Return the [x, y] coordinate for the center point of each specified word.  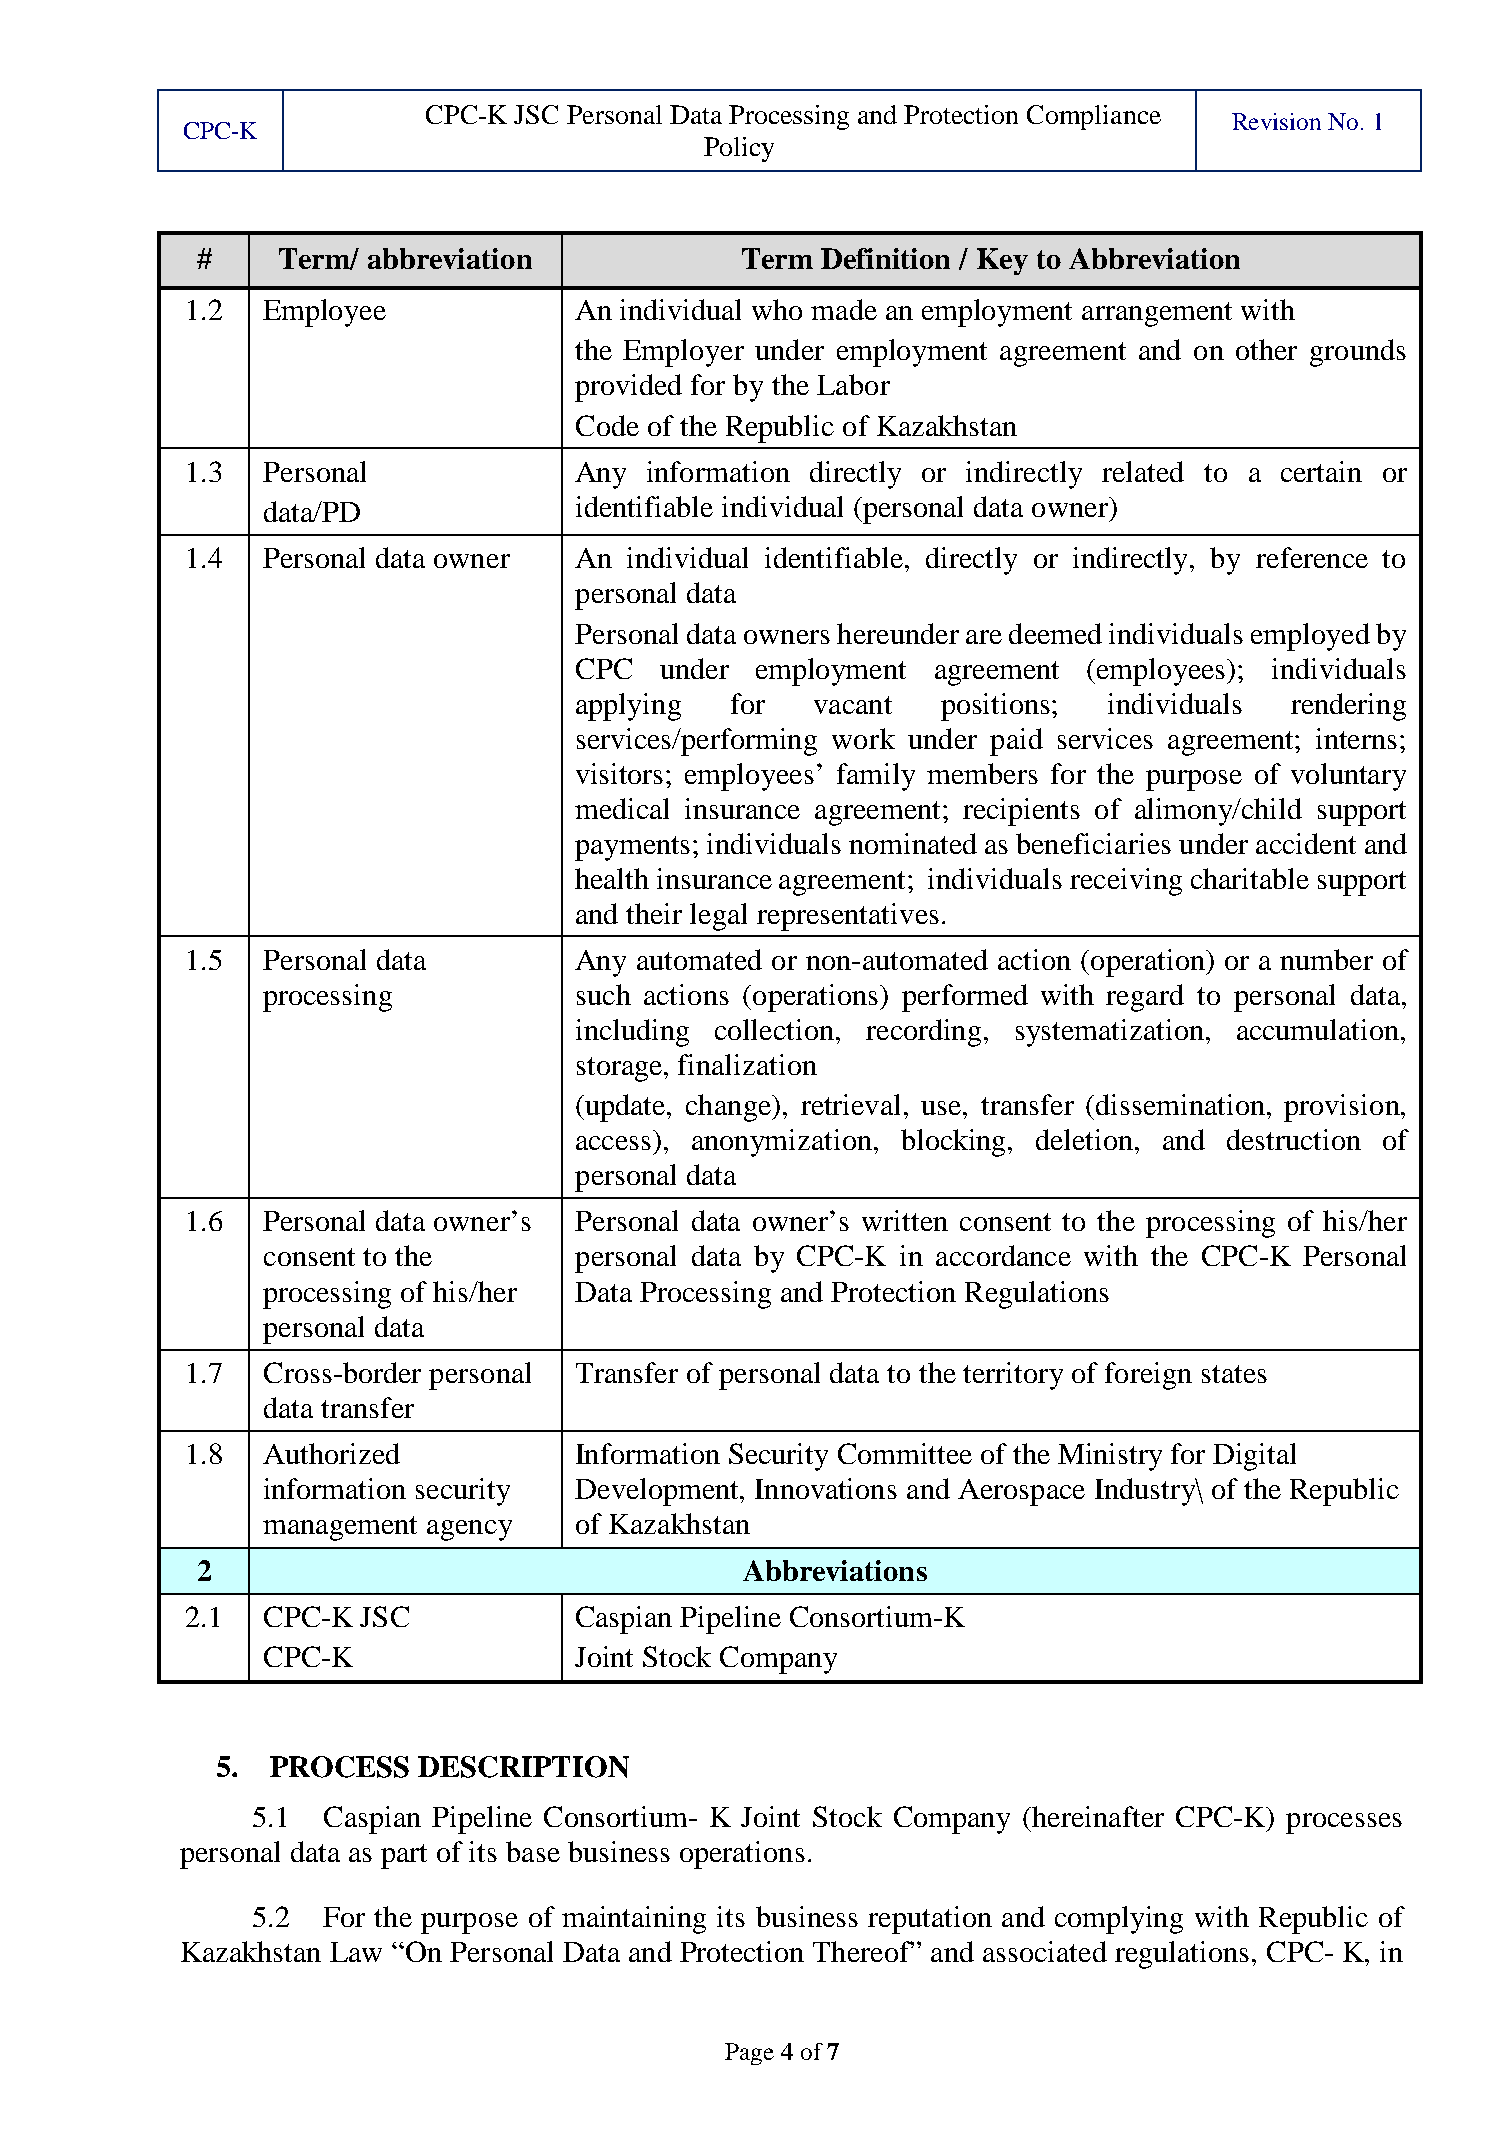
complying [1119, 1920]
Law [356, 1952]
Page [749, 2054]
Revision [1276, 121]
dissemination [1182, 1104]
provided [628, 388]
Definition [885, 258]
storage [621, 1069]
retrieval [853, 1104]
